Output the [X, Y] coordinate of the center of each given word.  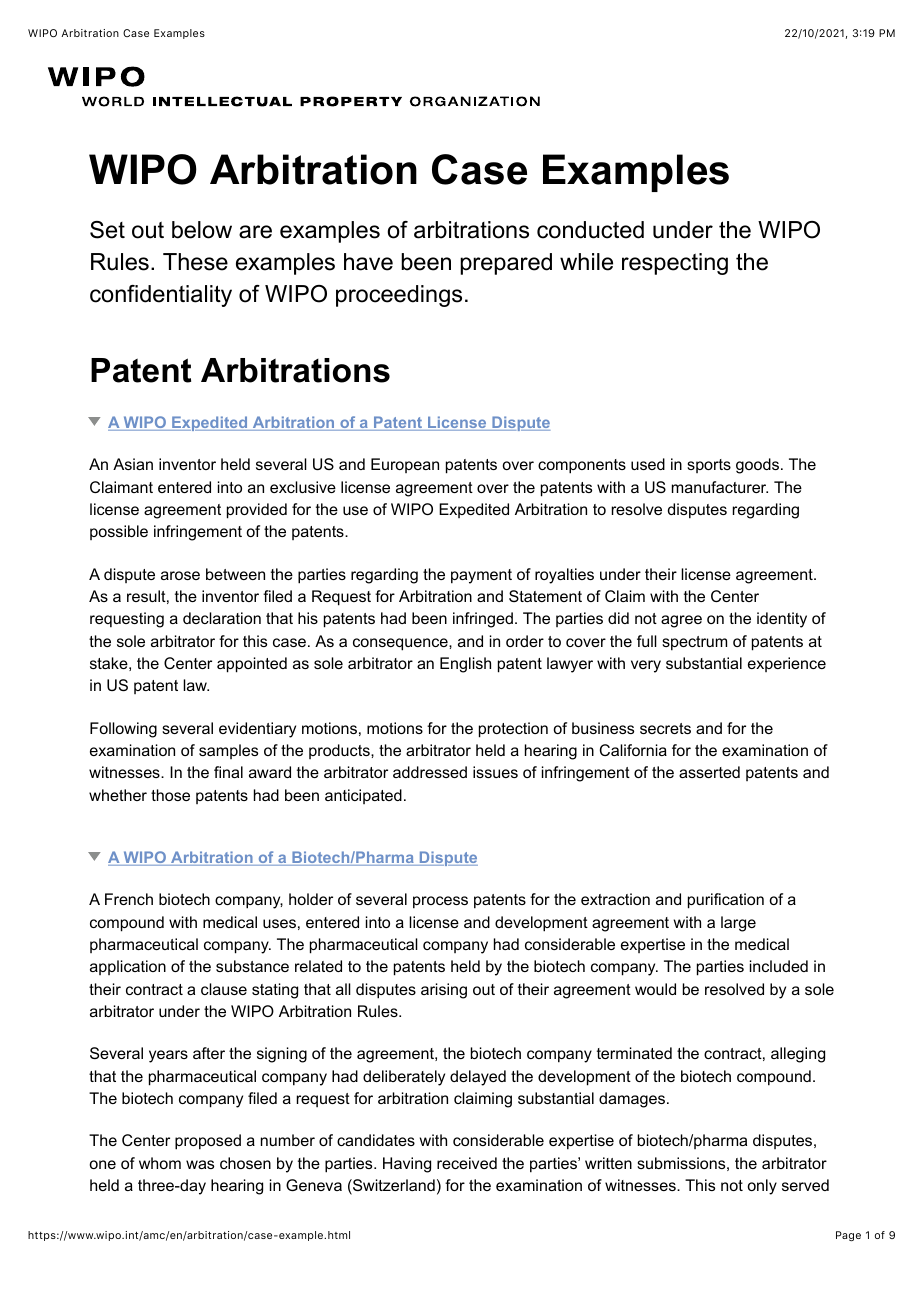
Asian [133, 464]
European [405, 465]
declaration [222, 618]
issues [495, 772]
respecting [675, 264]
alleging [798, 1055]
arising [444, 991]
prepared [506, 264]
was [200, 1164]
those [170, 795]
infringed [483, 620]
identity [782, 620]
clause [224, 989]
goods [757, 466]
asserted [709, 772]
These [195, 262]
